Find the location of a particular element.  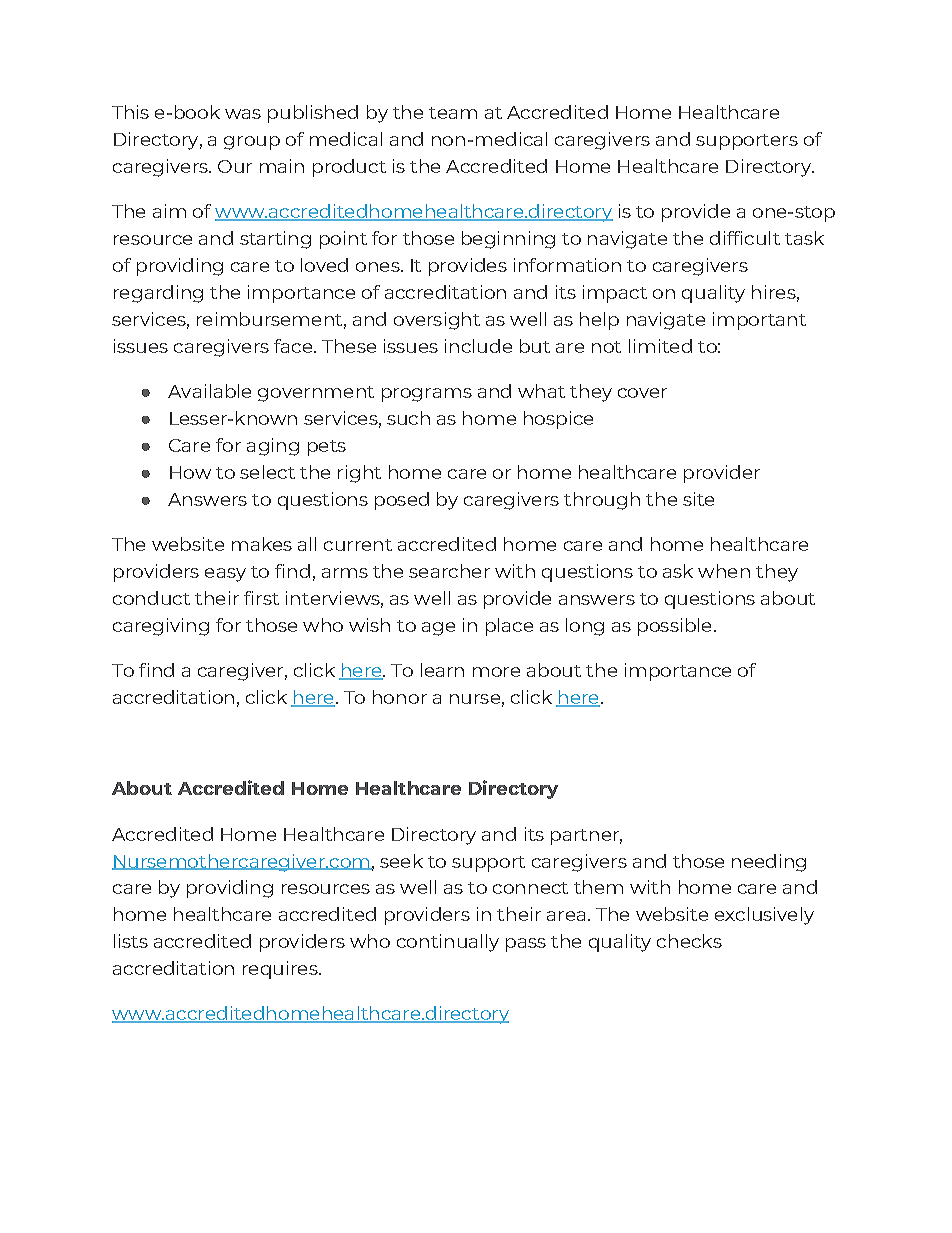

more is located at coordinates (496, 672).
